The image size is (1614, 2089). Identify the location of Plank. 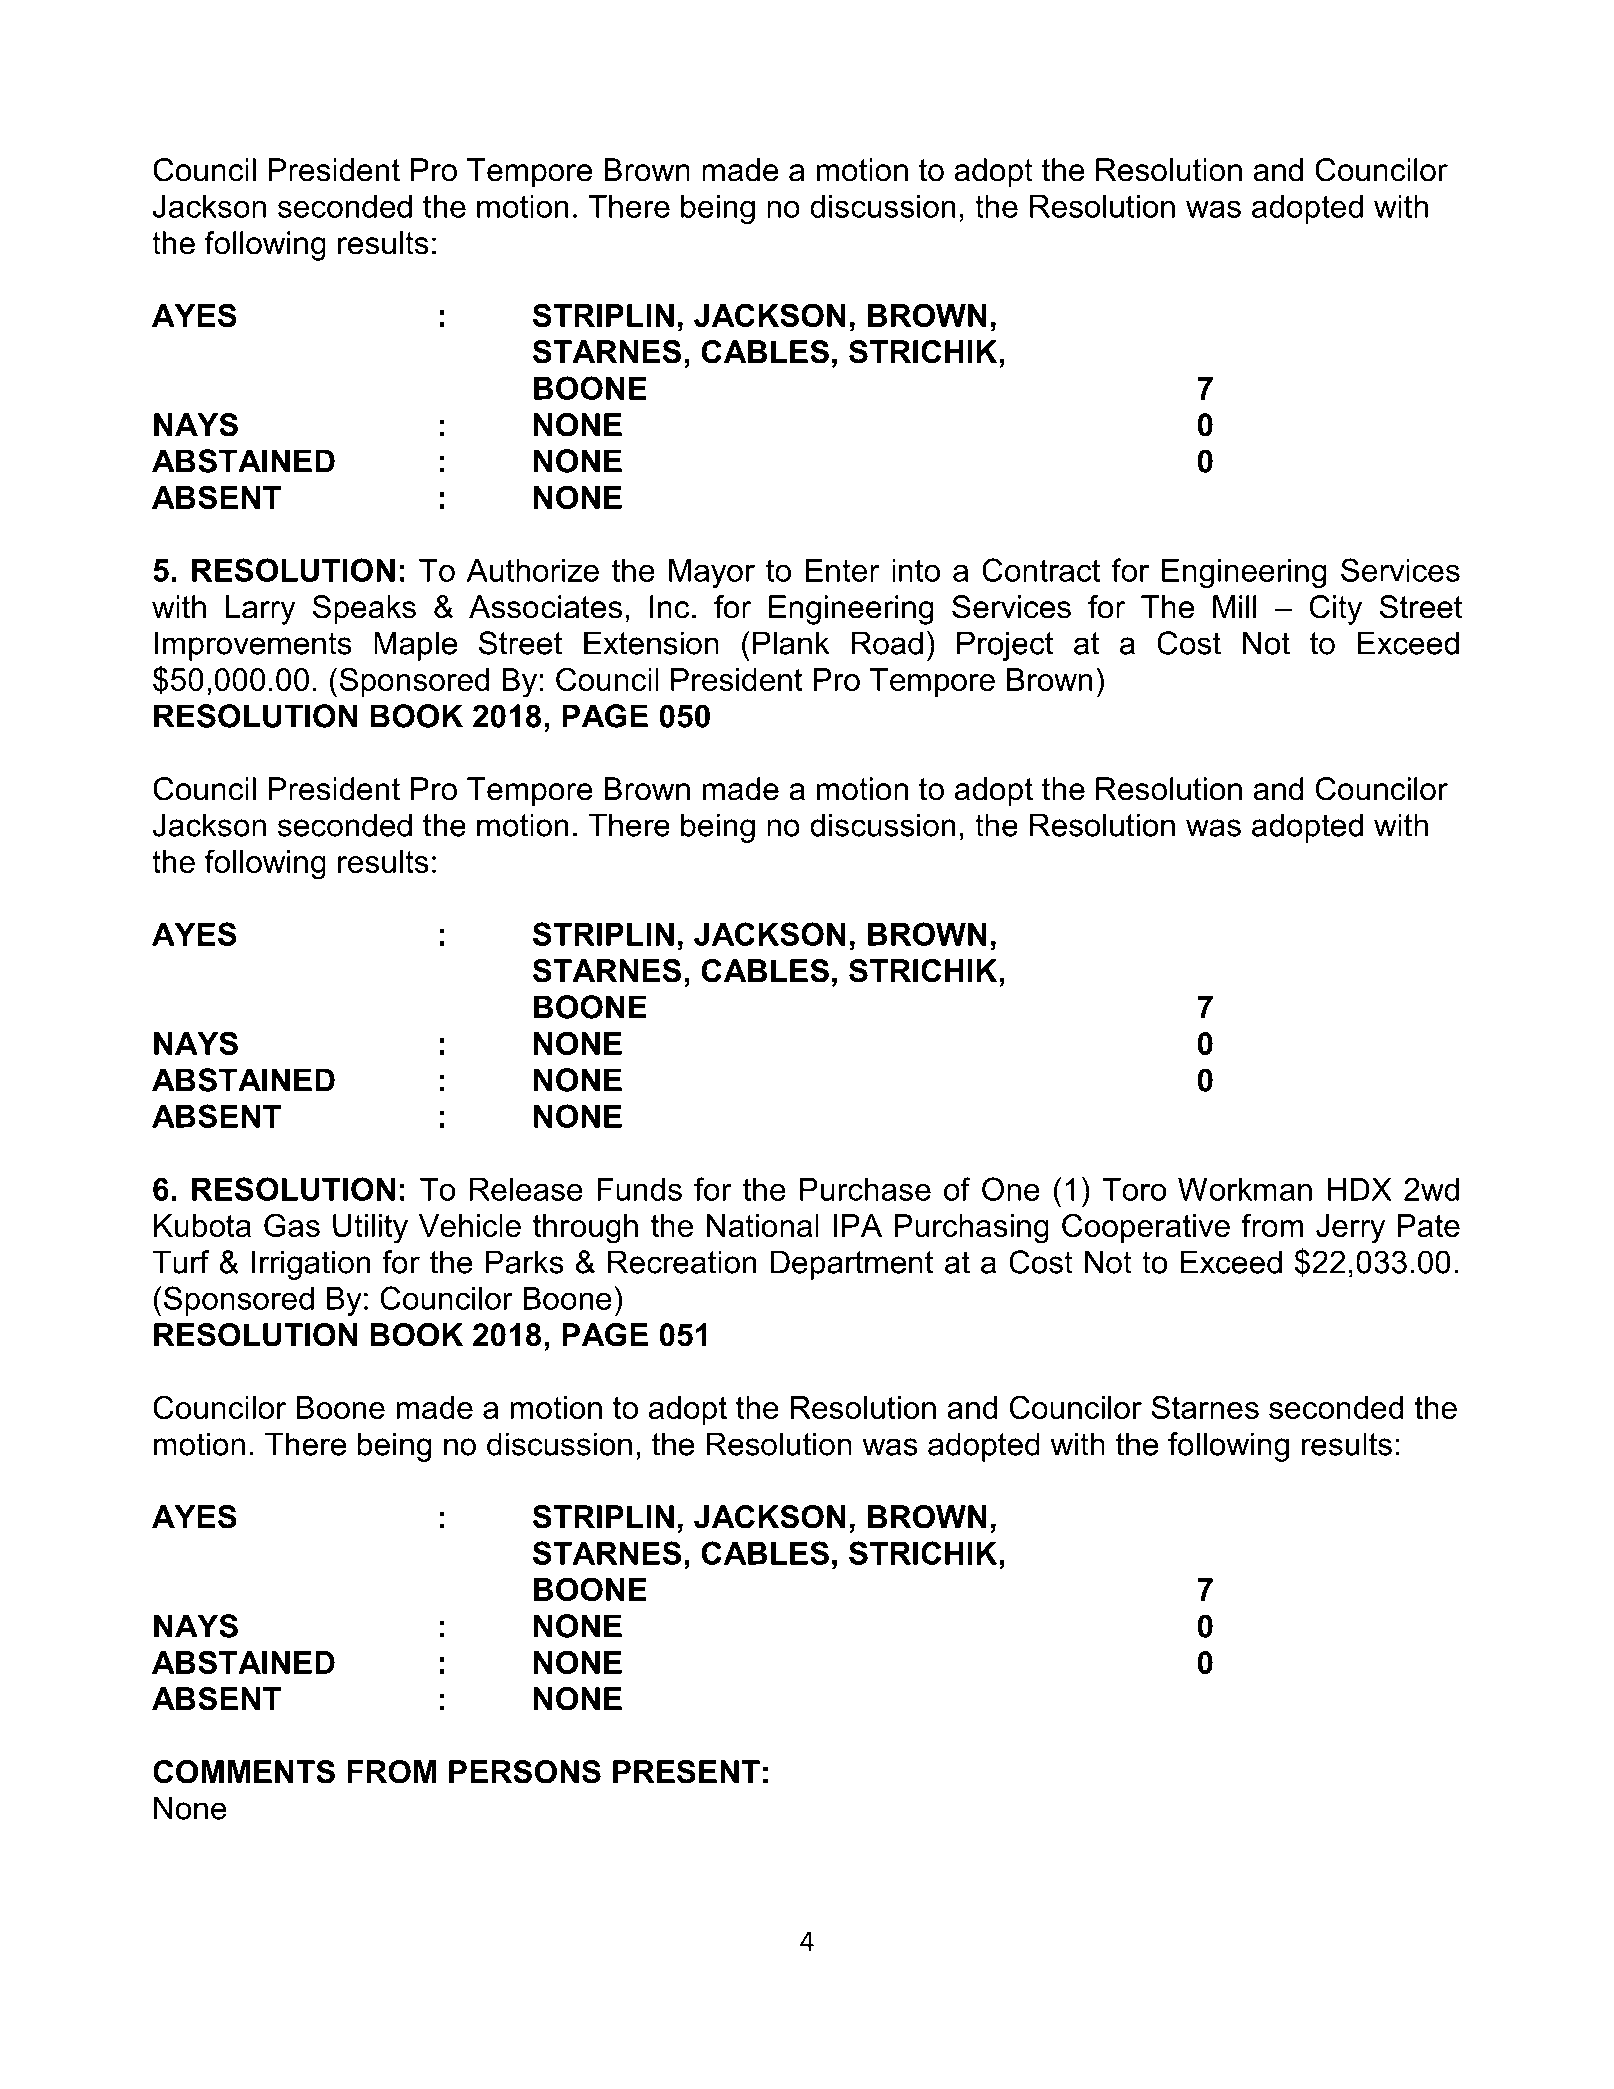
(791, 643).
